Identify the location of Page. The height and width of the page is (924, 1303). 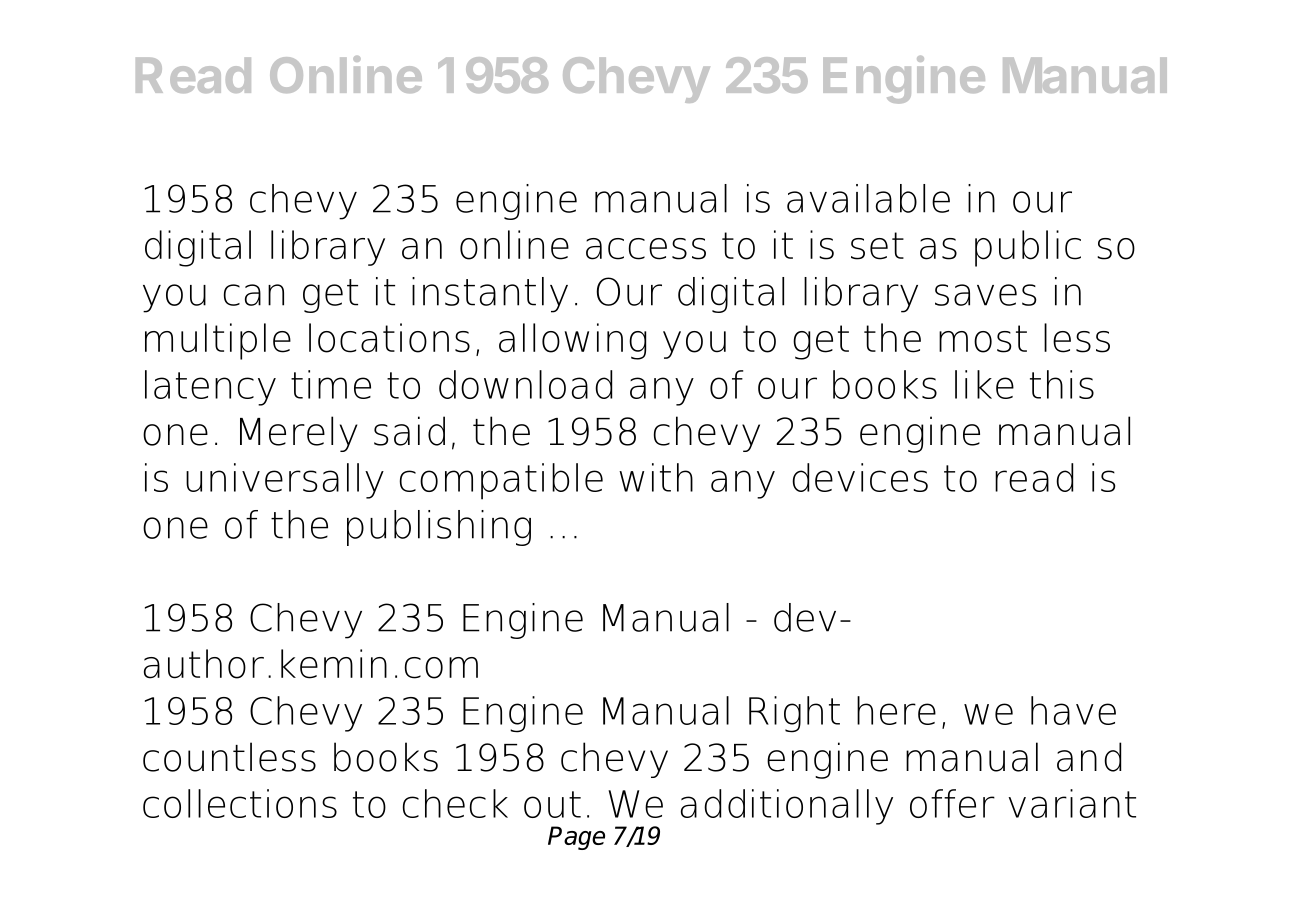
(576, 838).
